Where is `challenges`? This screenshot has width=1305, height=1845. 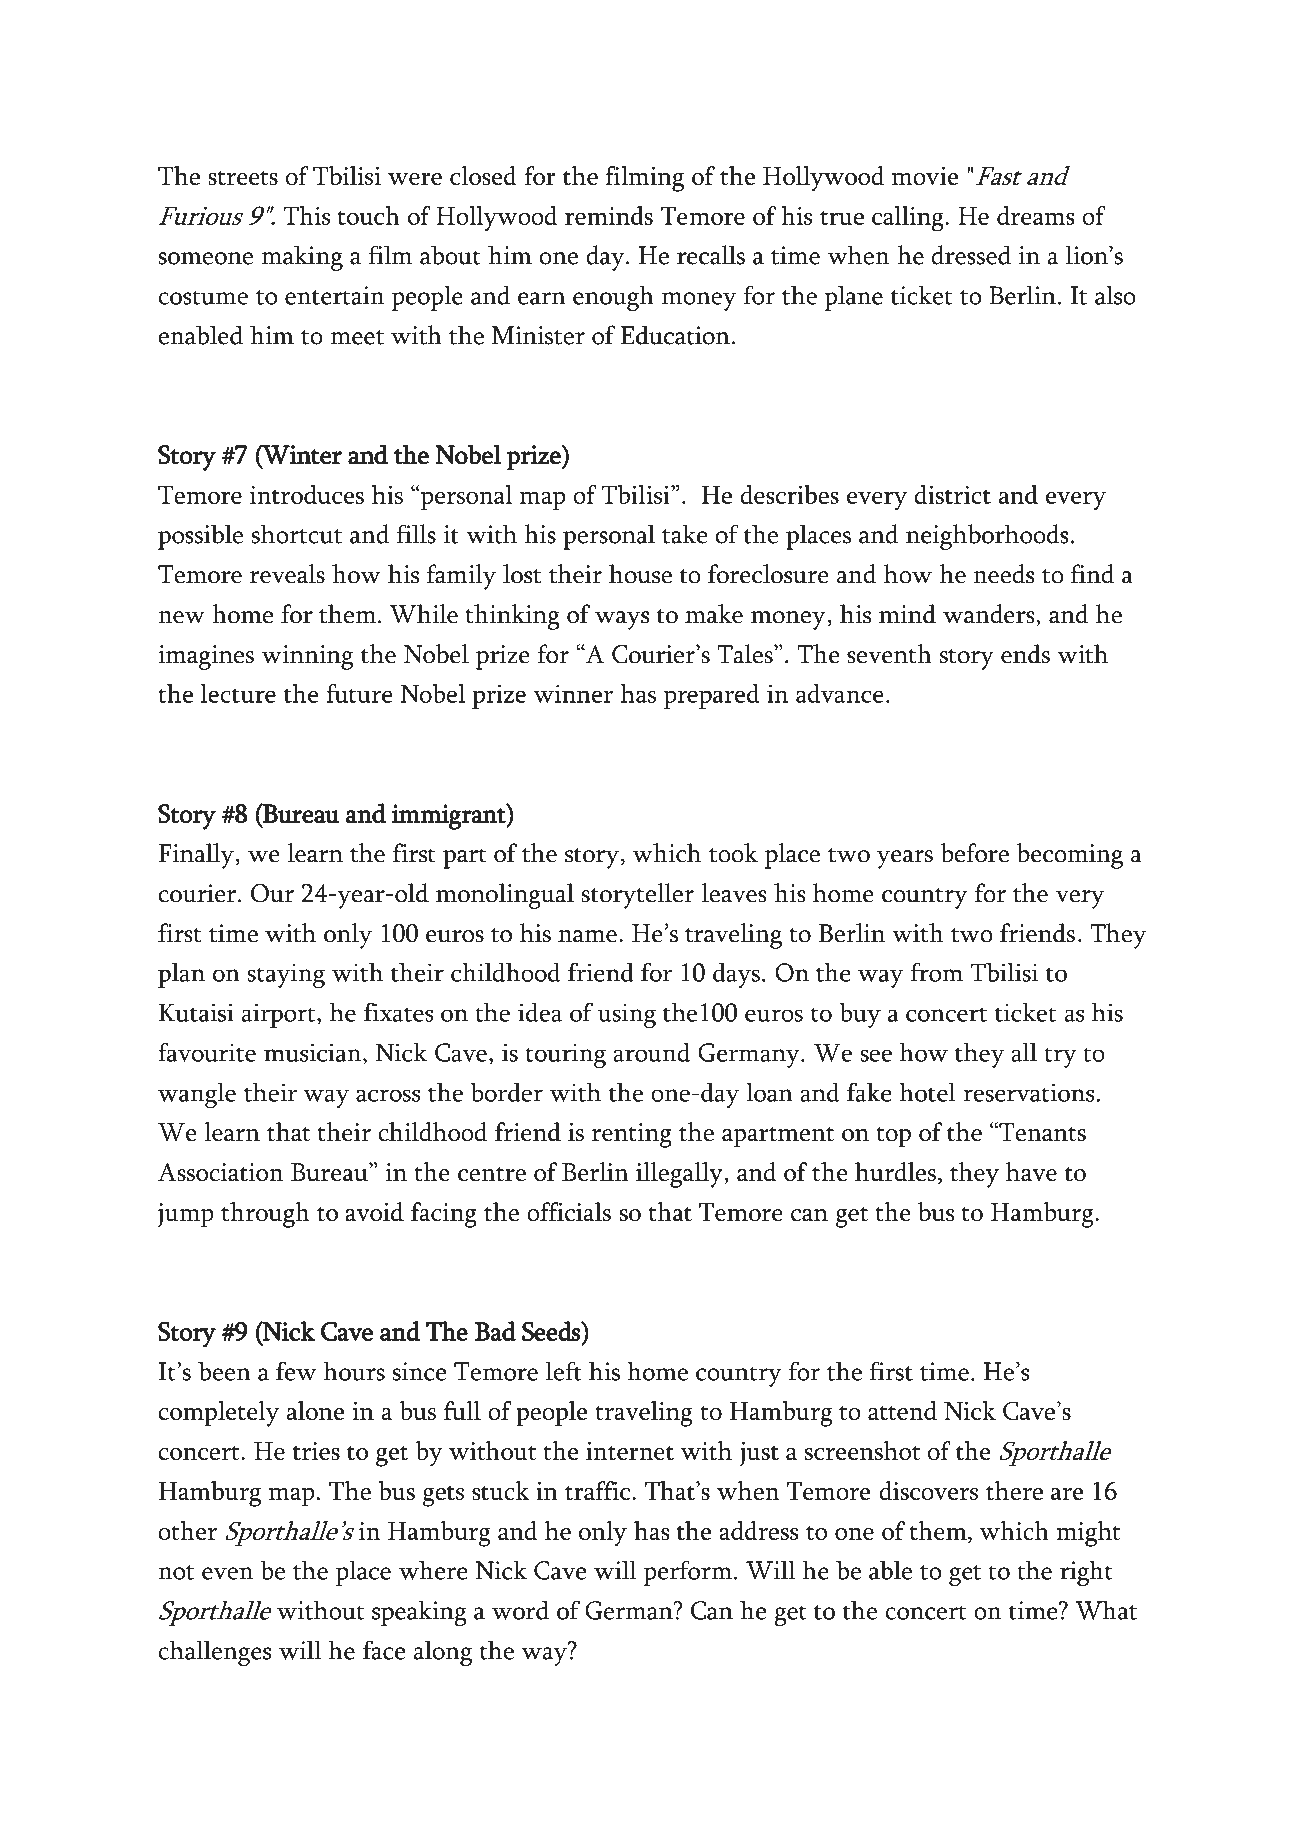 challenges is located at coordinates (215, 1653).
